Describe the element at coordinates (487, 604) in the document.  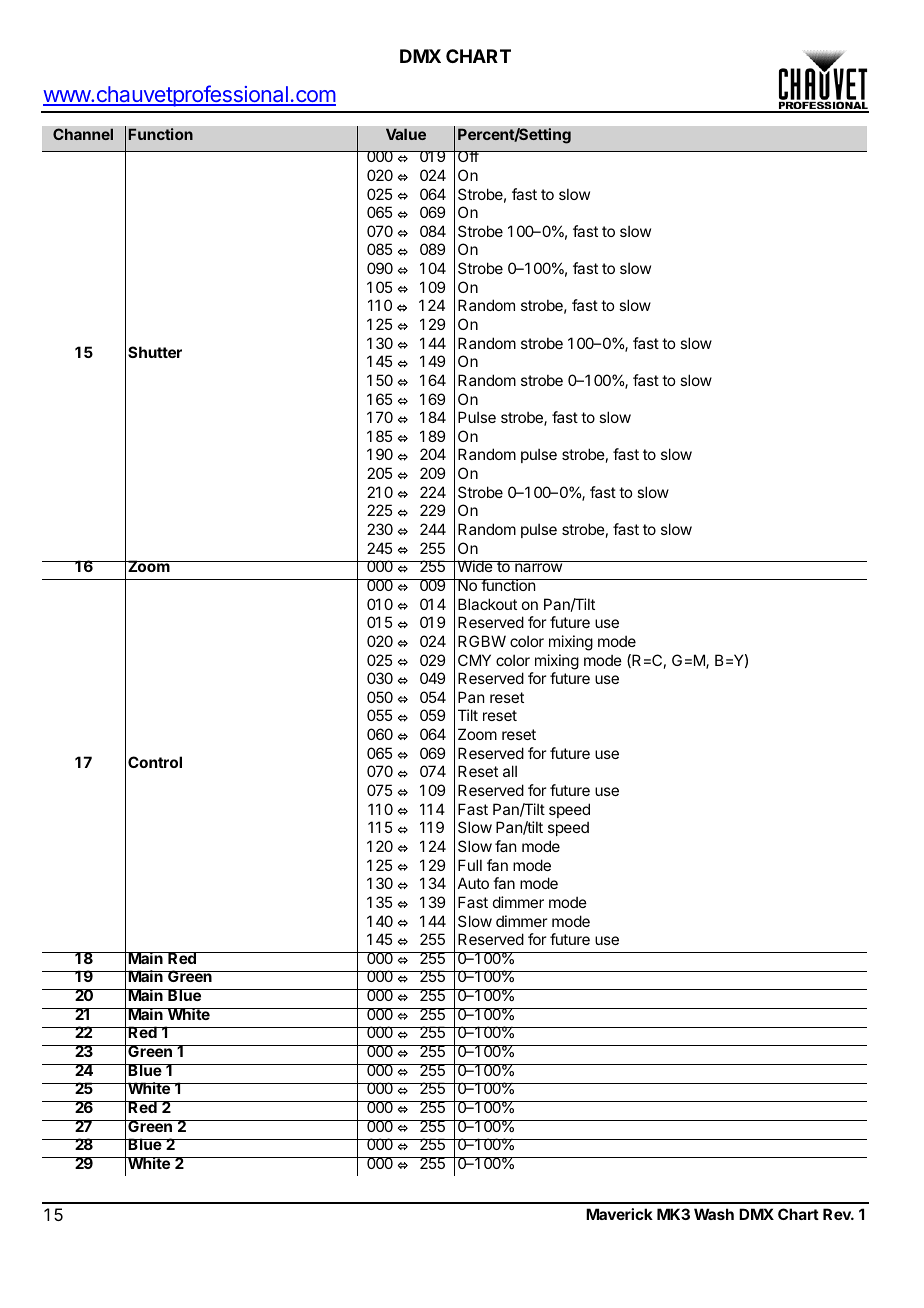
I see `Blackout` at that location.
